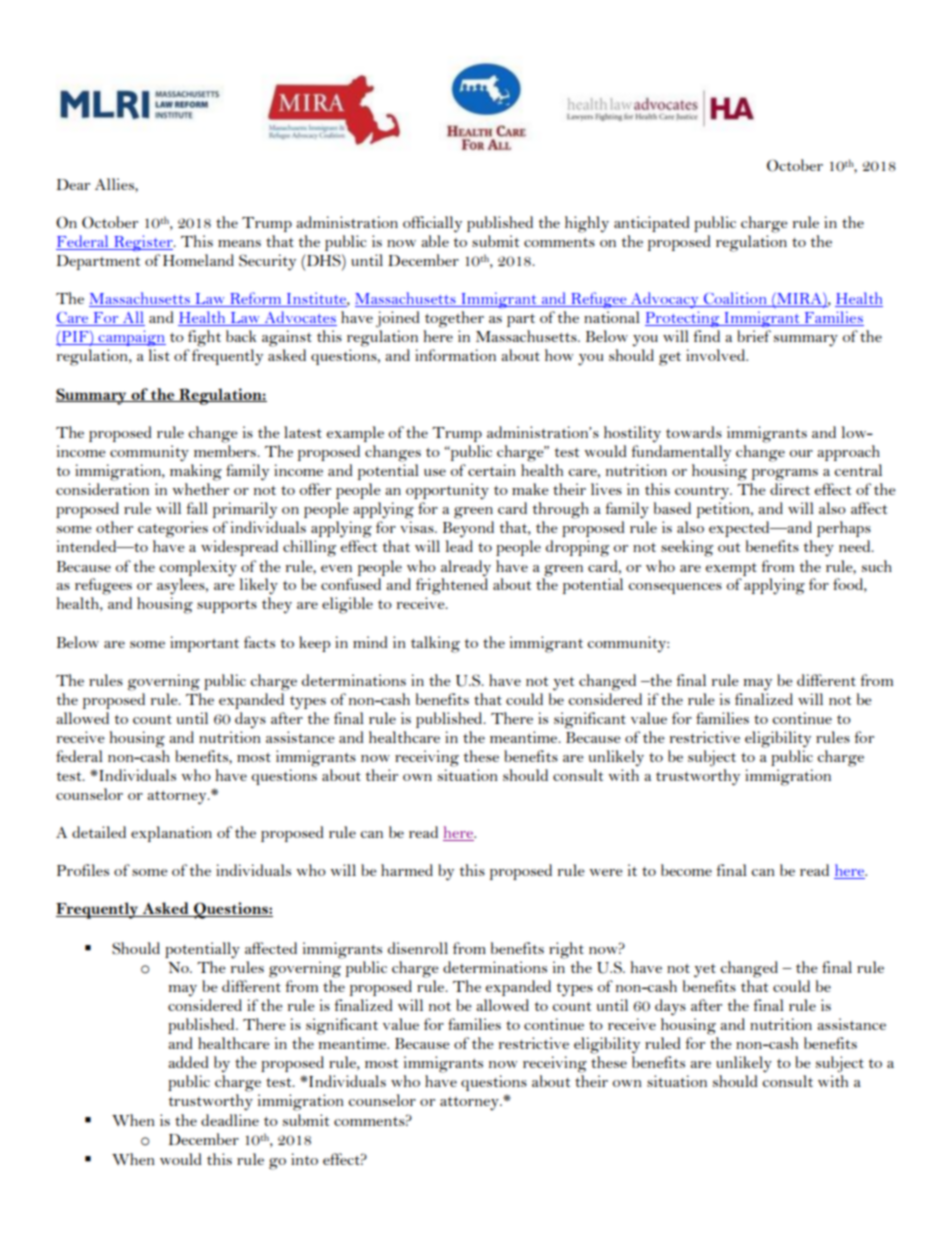 The image size is (952, 1233). I want to click on categories, so click(173, 529).
